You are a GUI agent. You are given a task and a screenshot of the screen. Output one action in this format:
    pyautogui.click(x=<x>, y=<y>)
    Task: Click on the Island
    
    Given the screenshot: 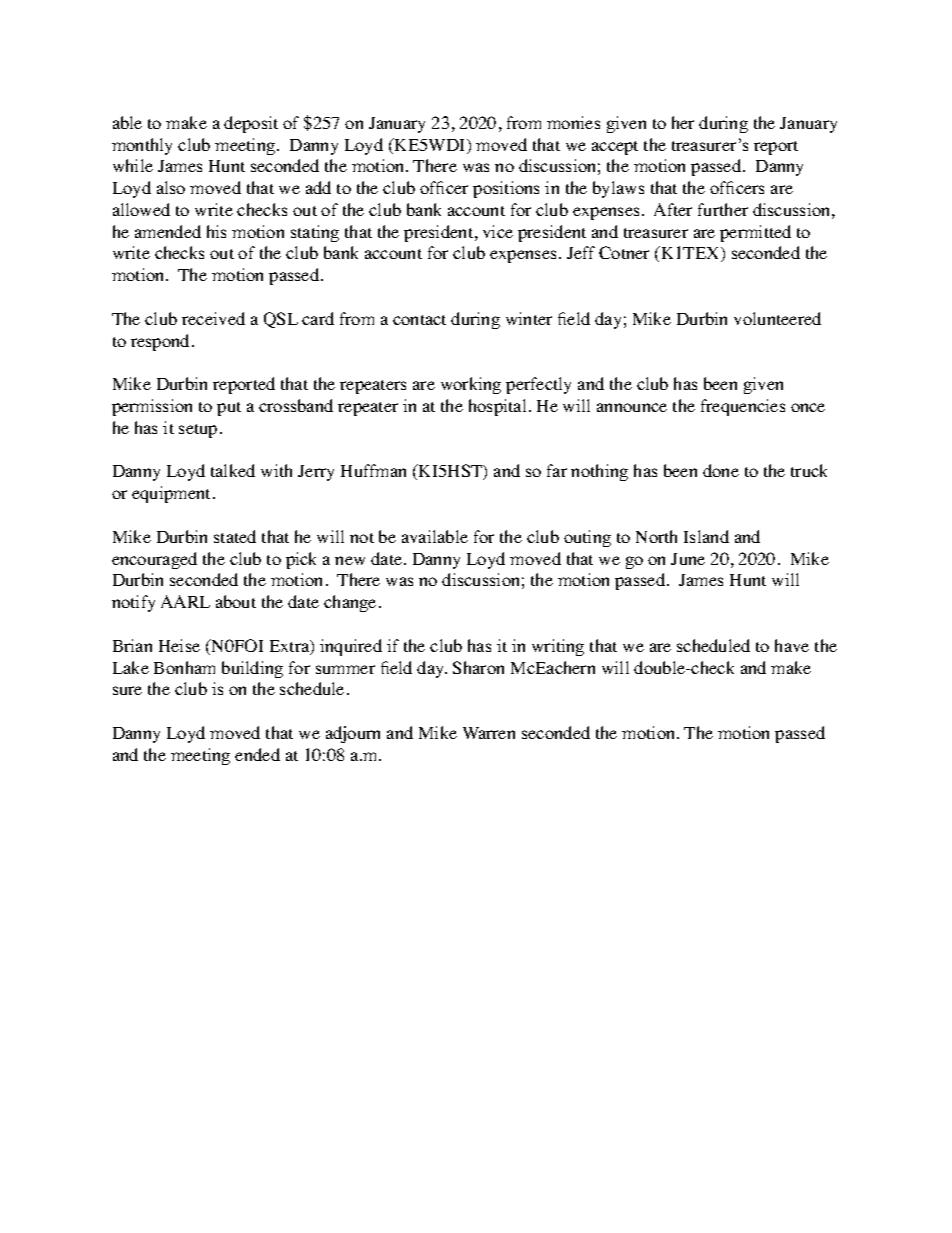 What is the action you would take?
    pyautogui.click(x=706, y=536)
